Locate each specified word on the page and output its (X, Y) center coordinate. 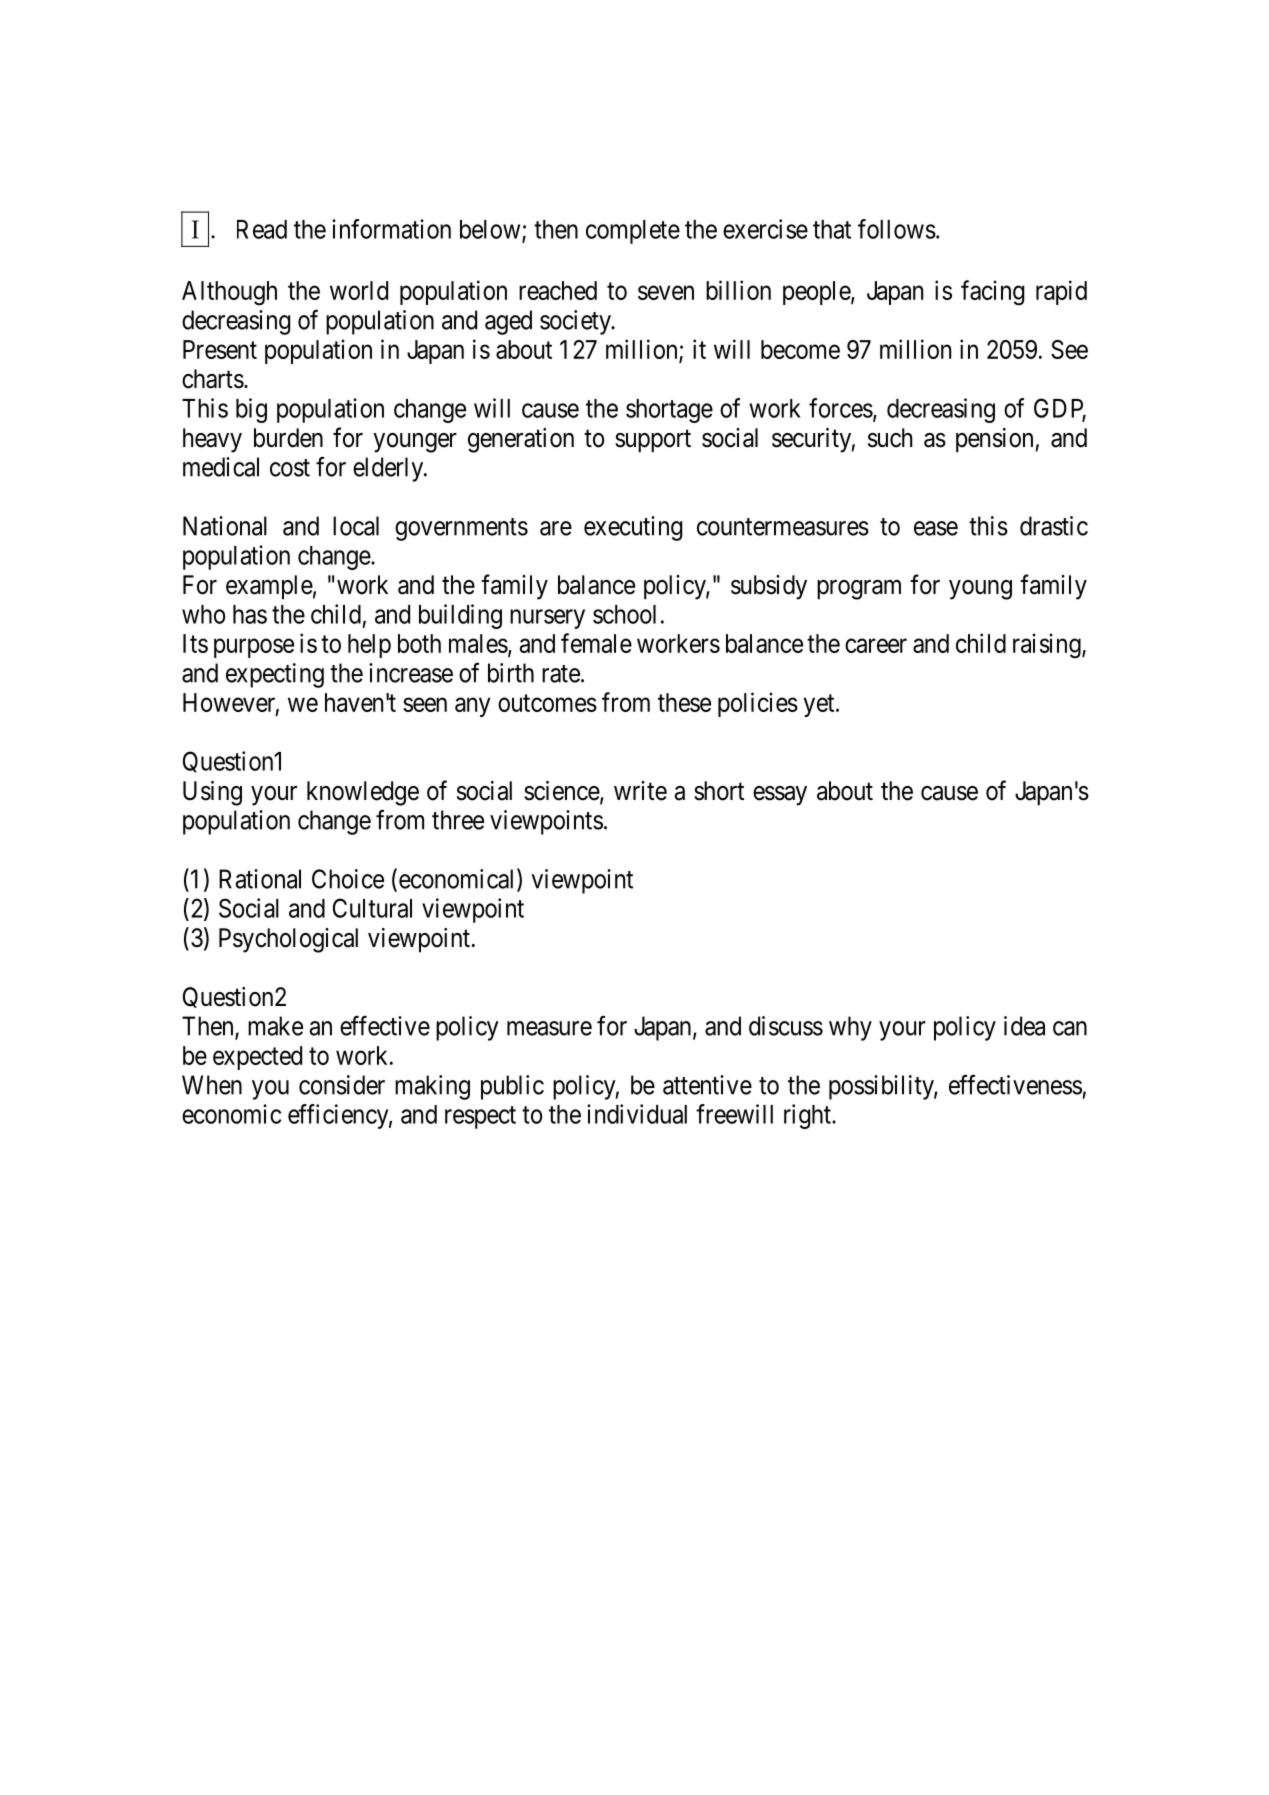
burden (288, 438)
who (203, 614)
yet (820, 705)
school (624, 614)
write (640, 791)
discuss (786, 1026)
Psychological (288, 940)
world (359, 290)
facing (992, 293)
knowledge (363, 793)
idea (1024, 1026)
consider (342, 1085)
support (653, 441)
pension (996, 440)
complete (633, 232)
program (859, 590)
